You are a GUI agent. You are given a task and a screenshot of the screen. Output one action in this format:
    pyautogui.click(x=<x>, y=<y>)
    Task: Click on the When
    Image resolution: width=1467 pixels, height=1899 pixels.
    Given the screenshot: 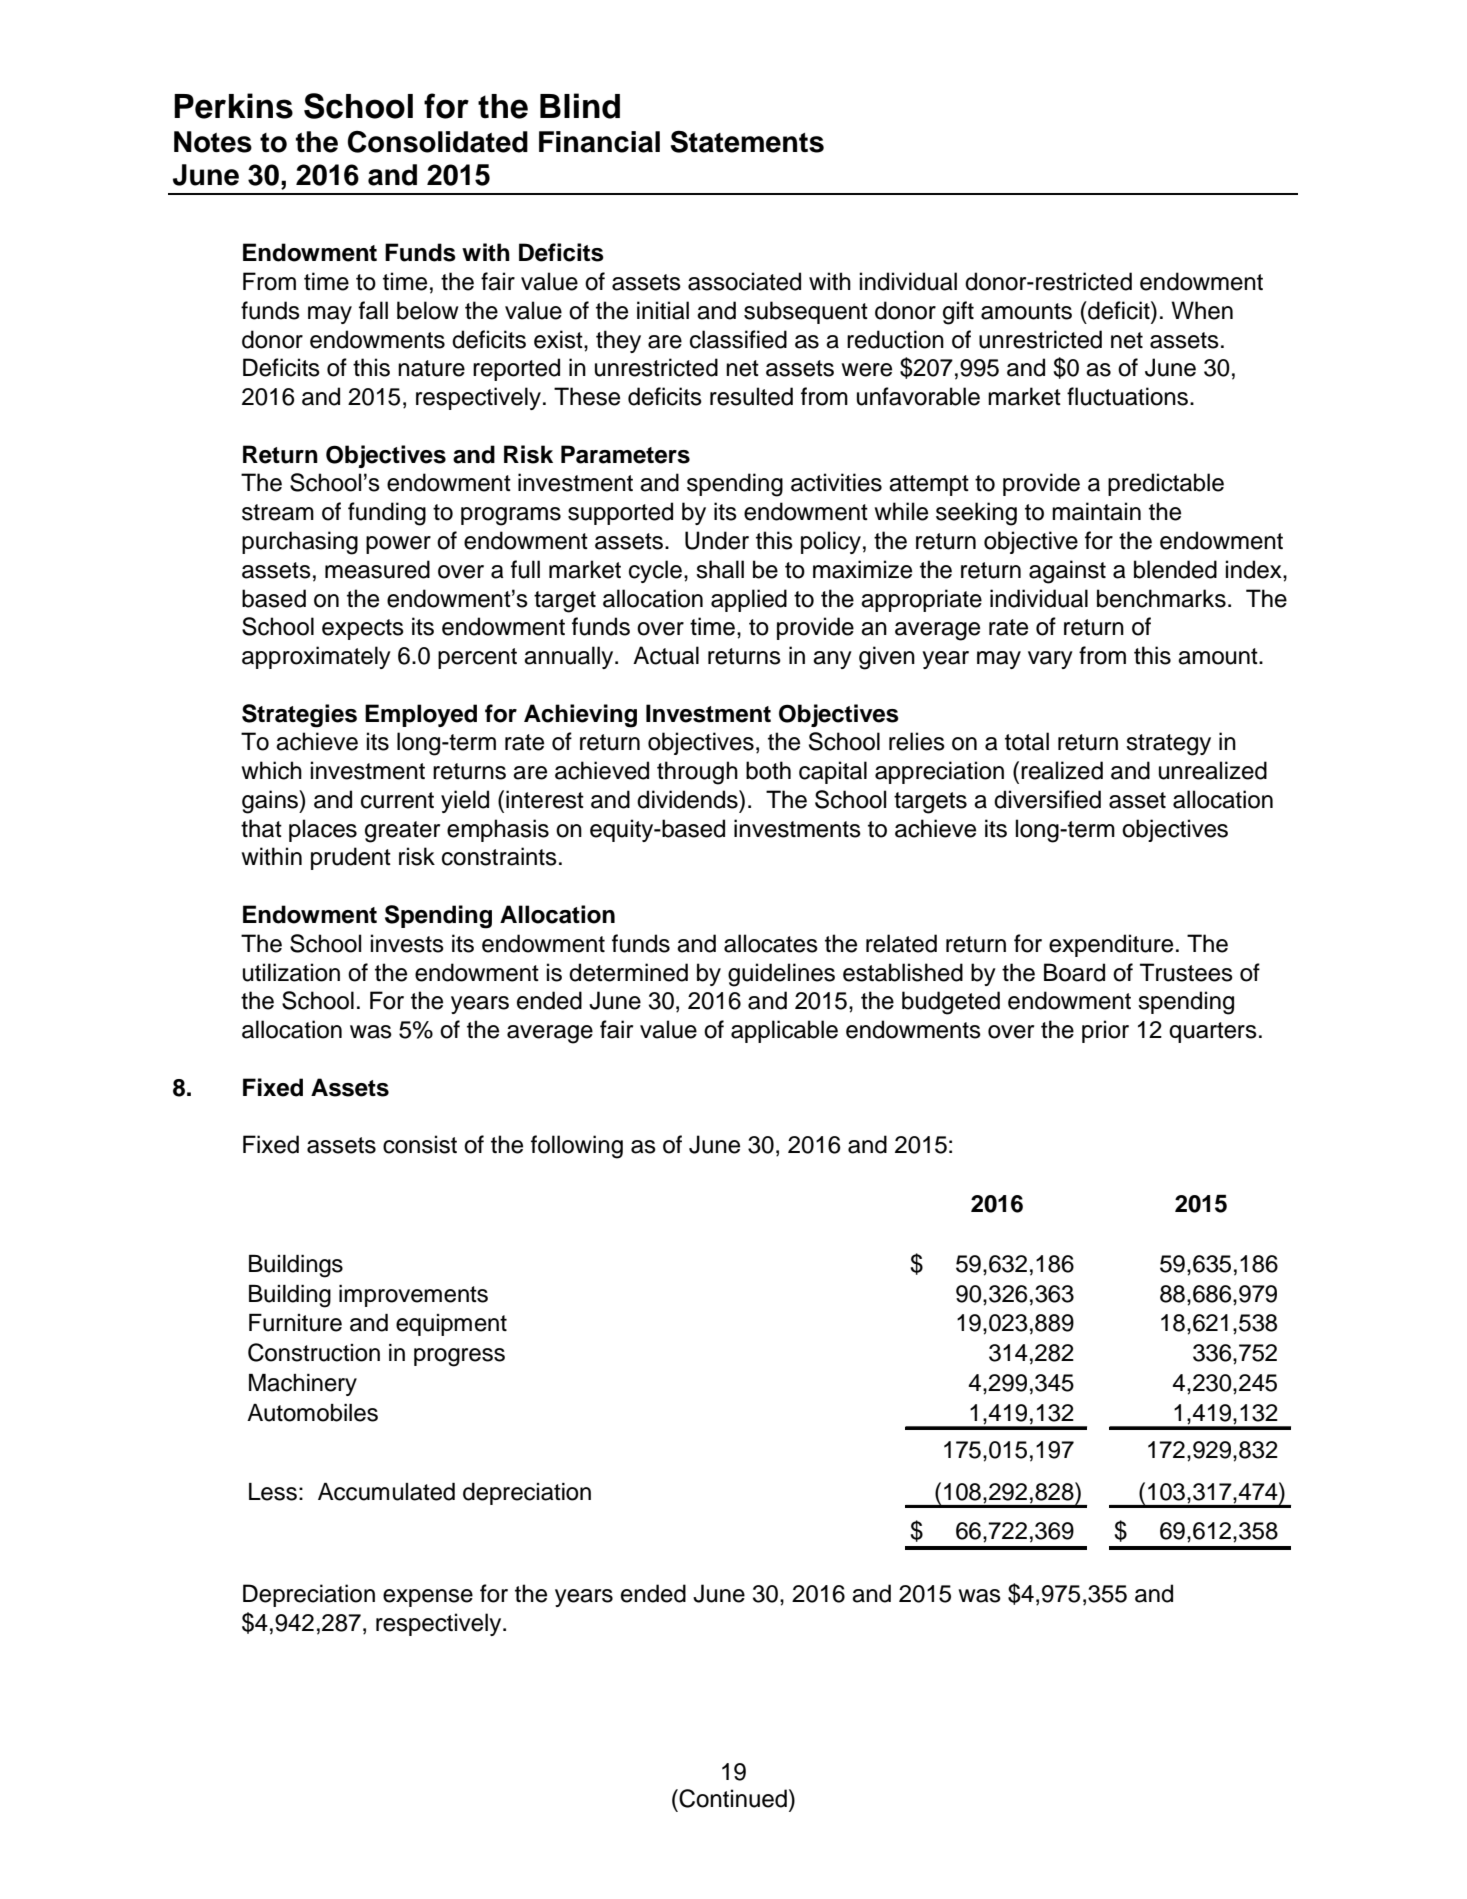 What is the action you would take?
    pyautogui.click(x=1202, y=310)
